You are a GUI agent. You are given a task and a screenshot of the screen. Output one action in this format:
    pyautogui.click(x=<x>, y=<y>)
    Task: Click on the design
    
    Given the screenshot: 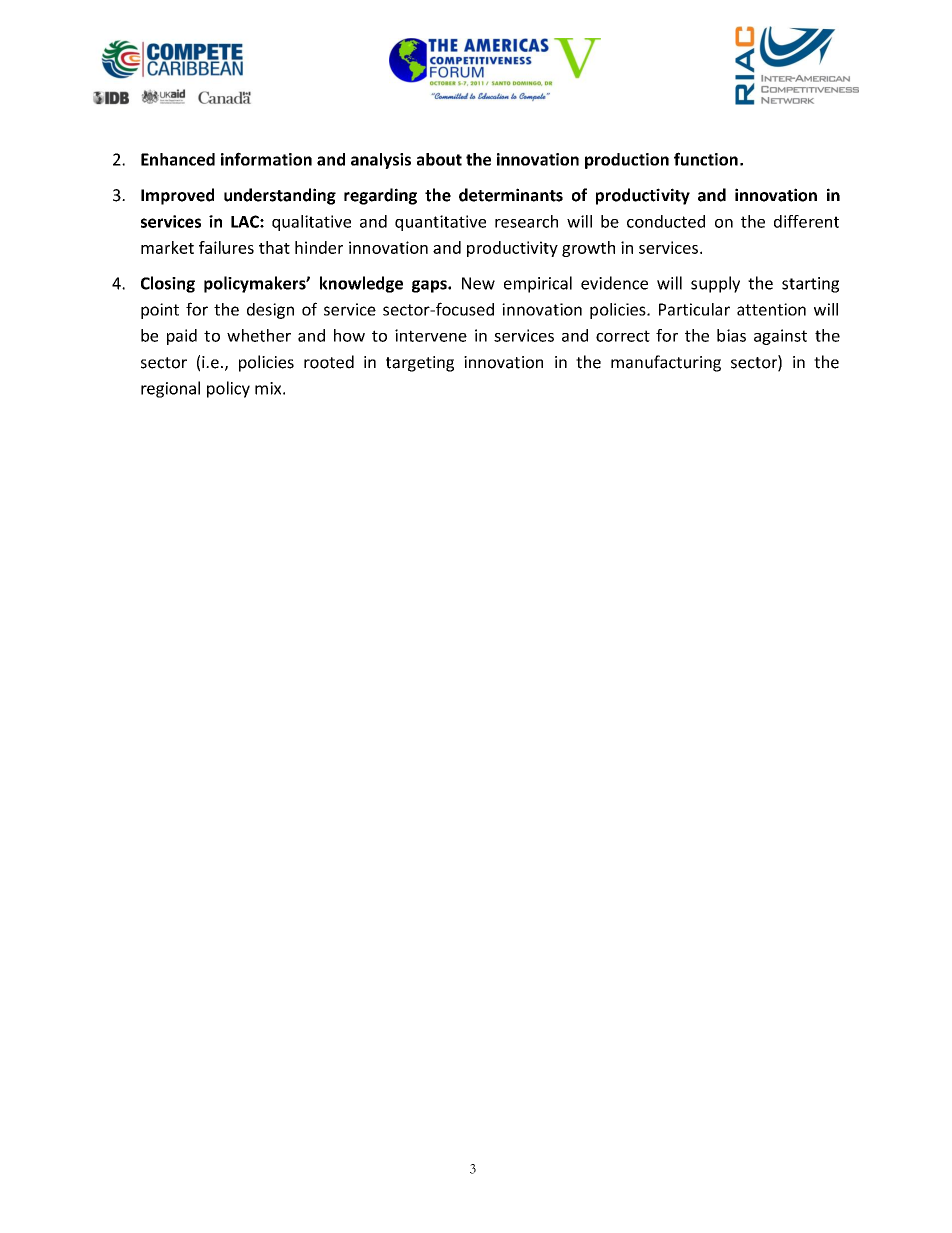 What is the action you would take?
    pyautogui.click(x=270, y=311)
